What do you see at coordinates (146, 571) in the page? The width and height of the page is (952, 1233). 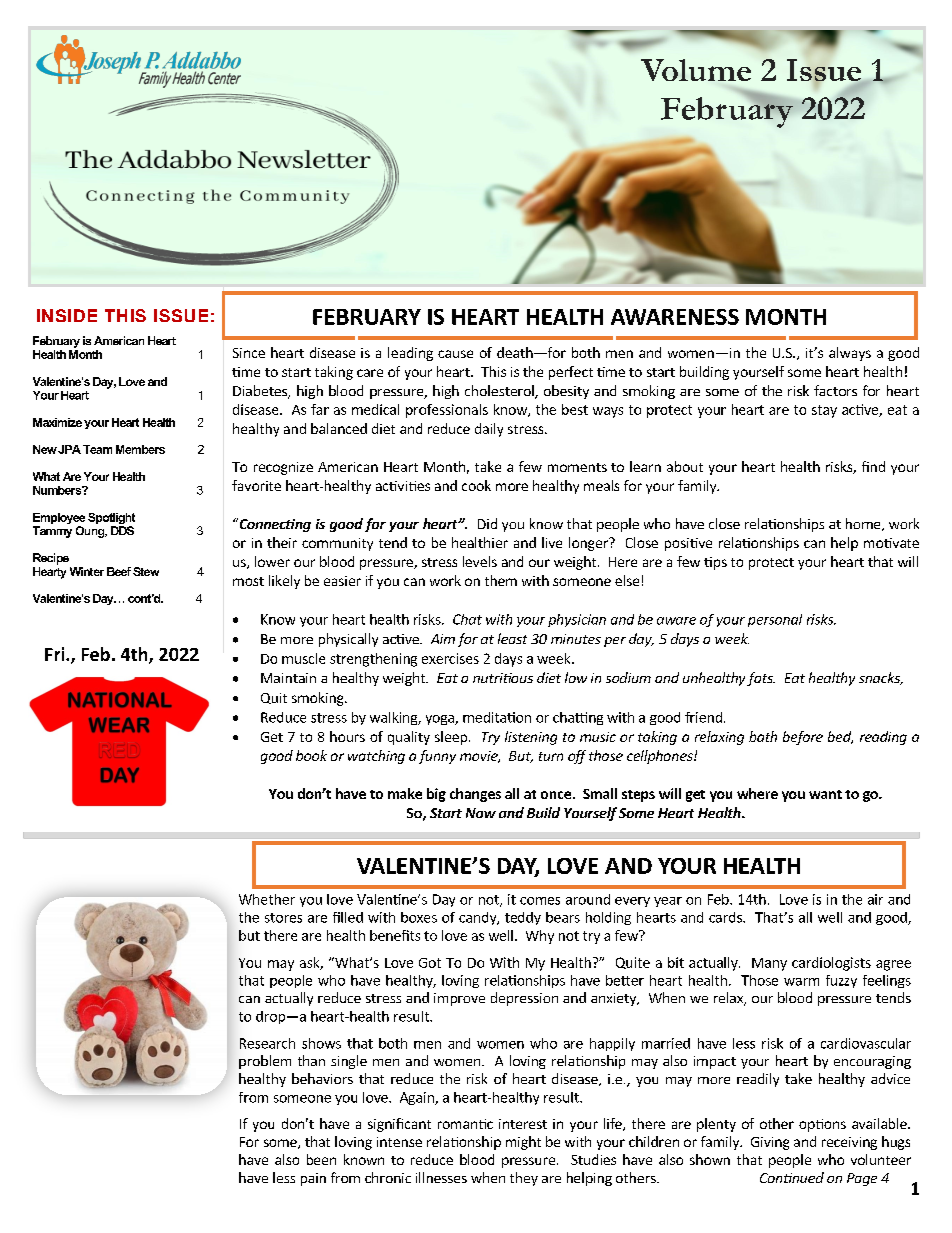 I see `Stew` at bounding box center [146, 571].
